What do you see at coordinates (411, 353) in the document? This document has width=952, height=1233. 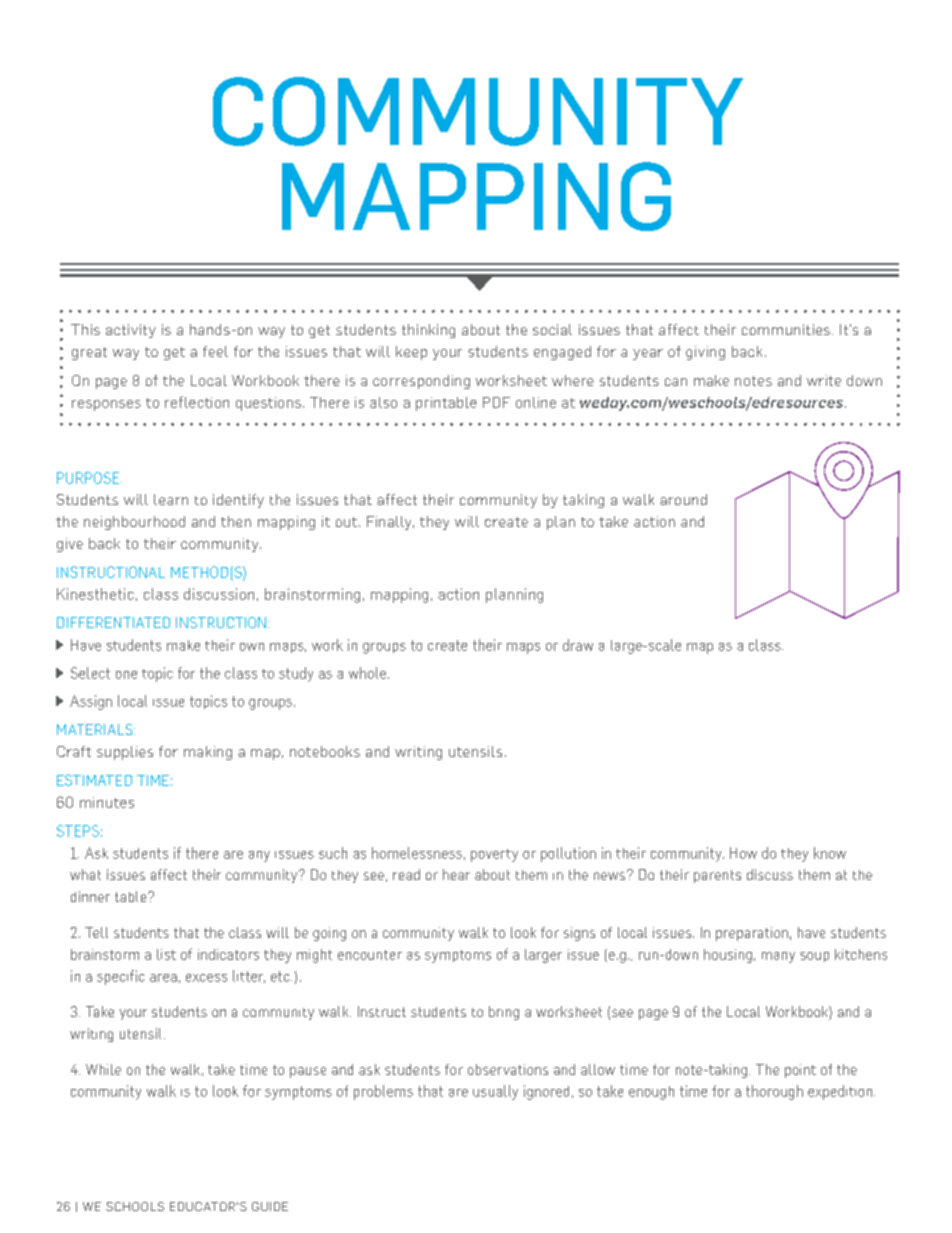 I see `keep` at bounding box center [411, 353].
